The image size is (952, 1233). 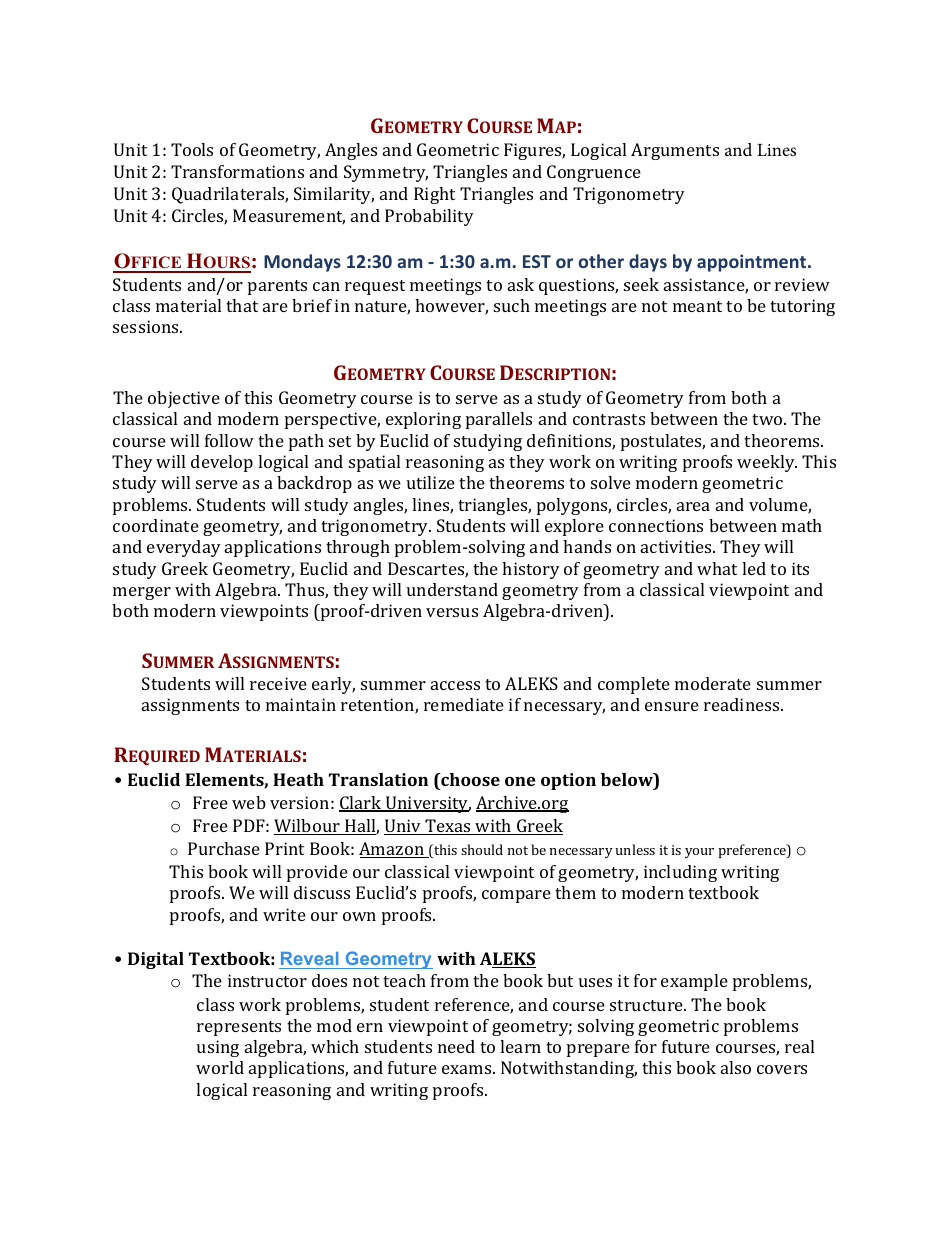 What do you see at coordinates (237, 171) in the image?
I see `Transformations` at bounding box center [237, 171].
